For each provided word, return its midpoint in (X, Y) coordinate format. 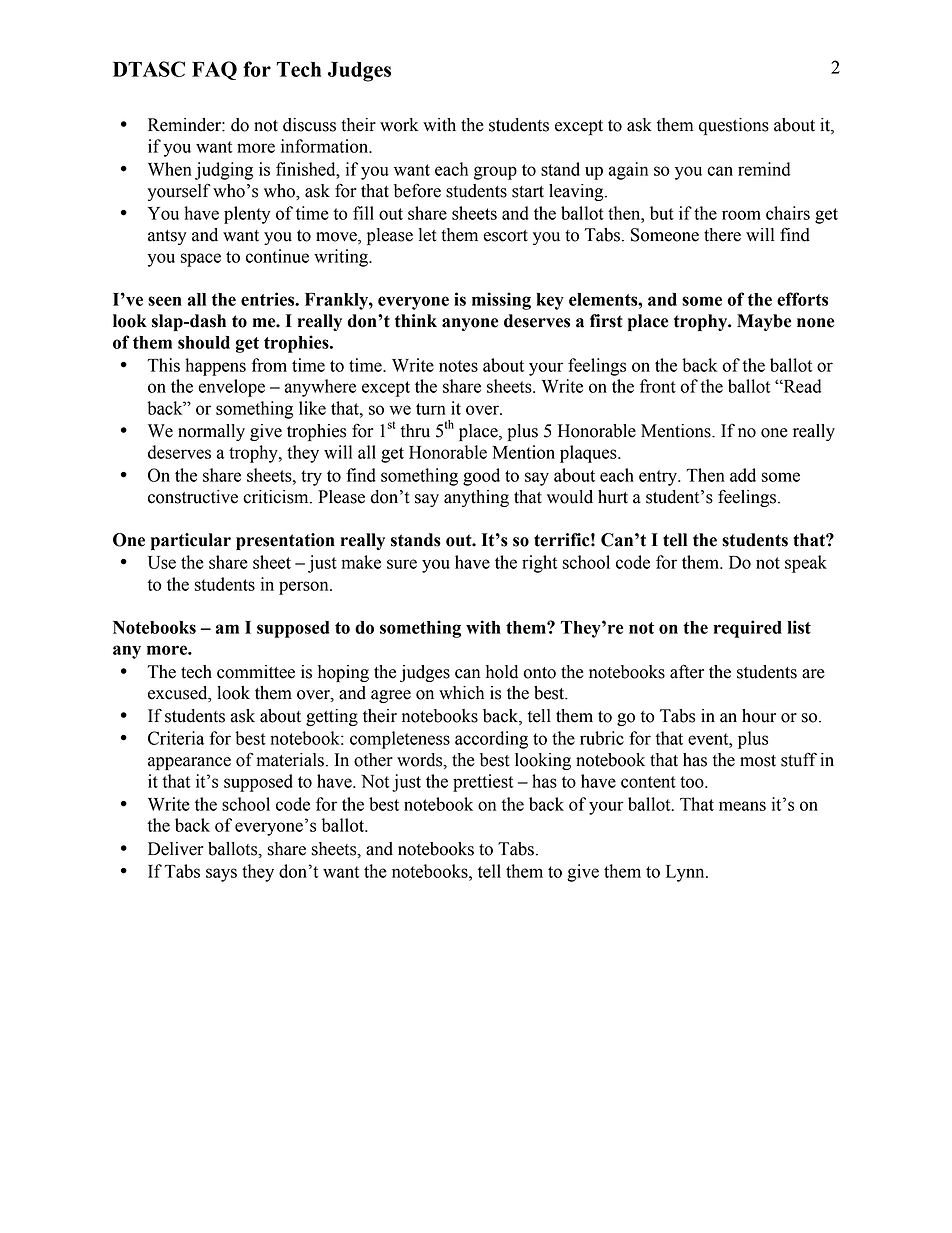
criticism (277, 497)
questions (734, 126)
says (221, 875)
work (399, 125)
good (481, 477)
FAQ (214, 70)
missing (501, 301)
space (201, 260)
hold (502, 672)
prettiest (483, 783)
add (743, 475)
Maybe (764, 322)
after (687, 671)
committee (256, 672)
